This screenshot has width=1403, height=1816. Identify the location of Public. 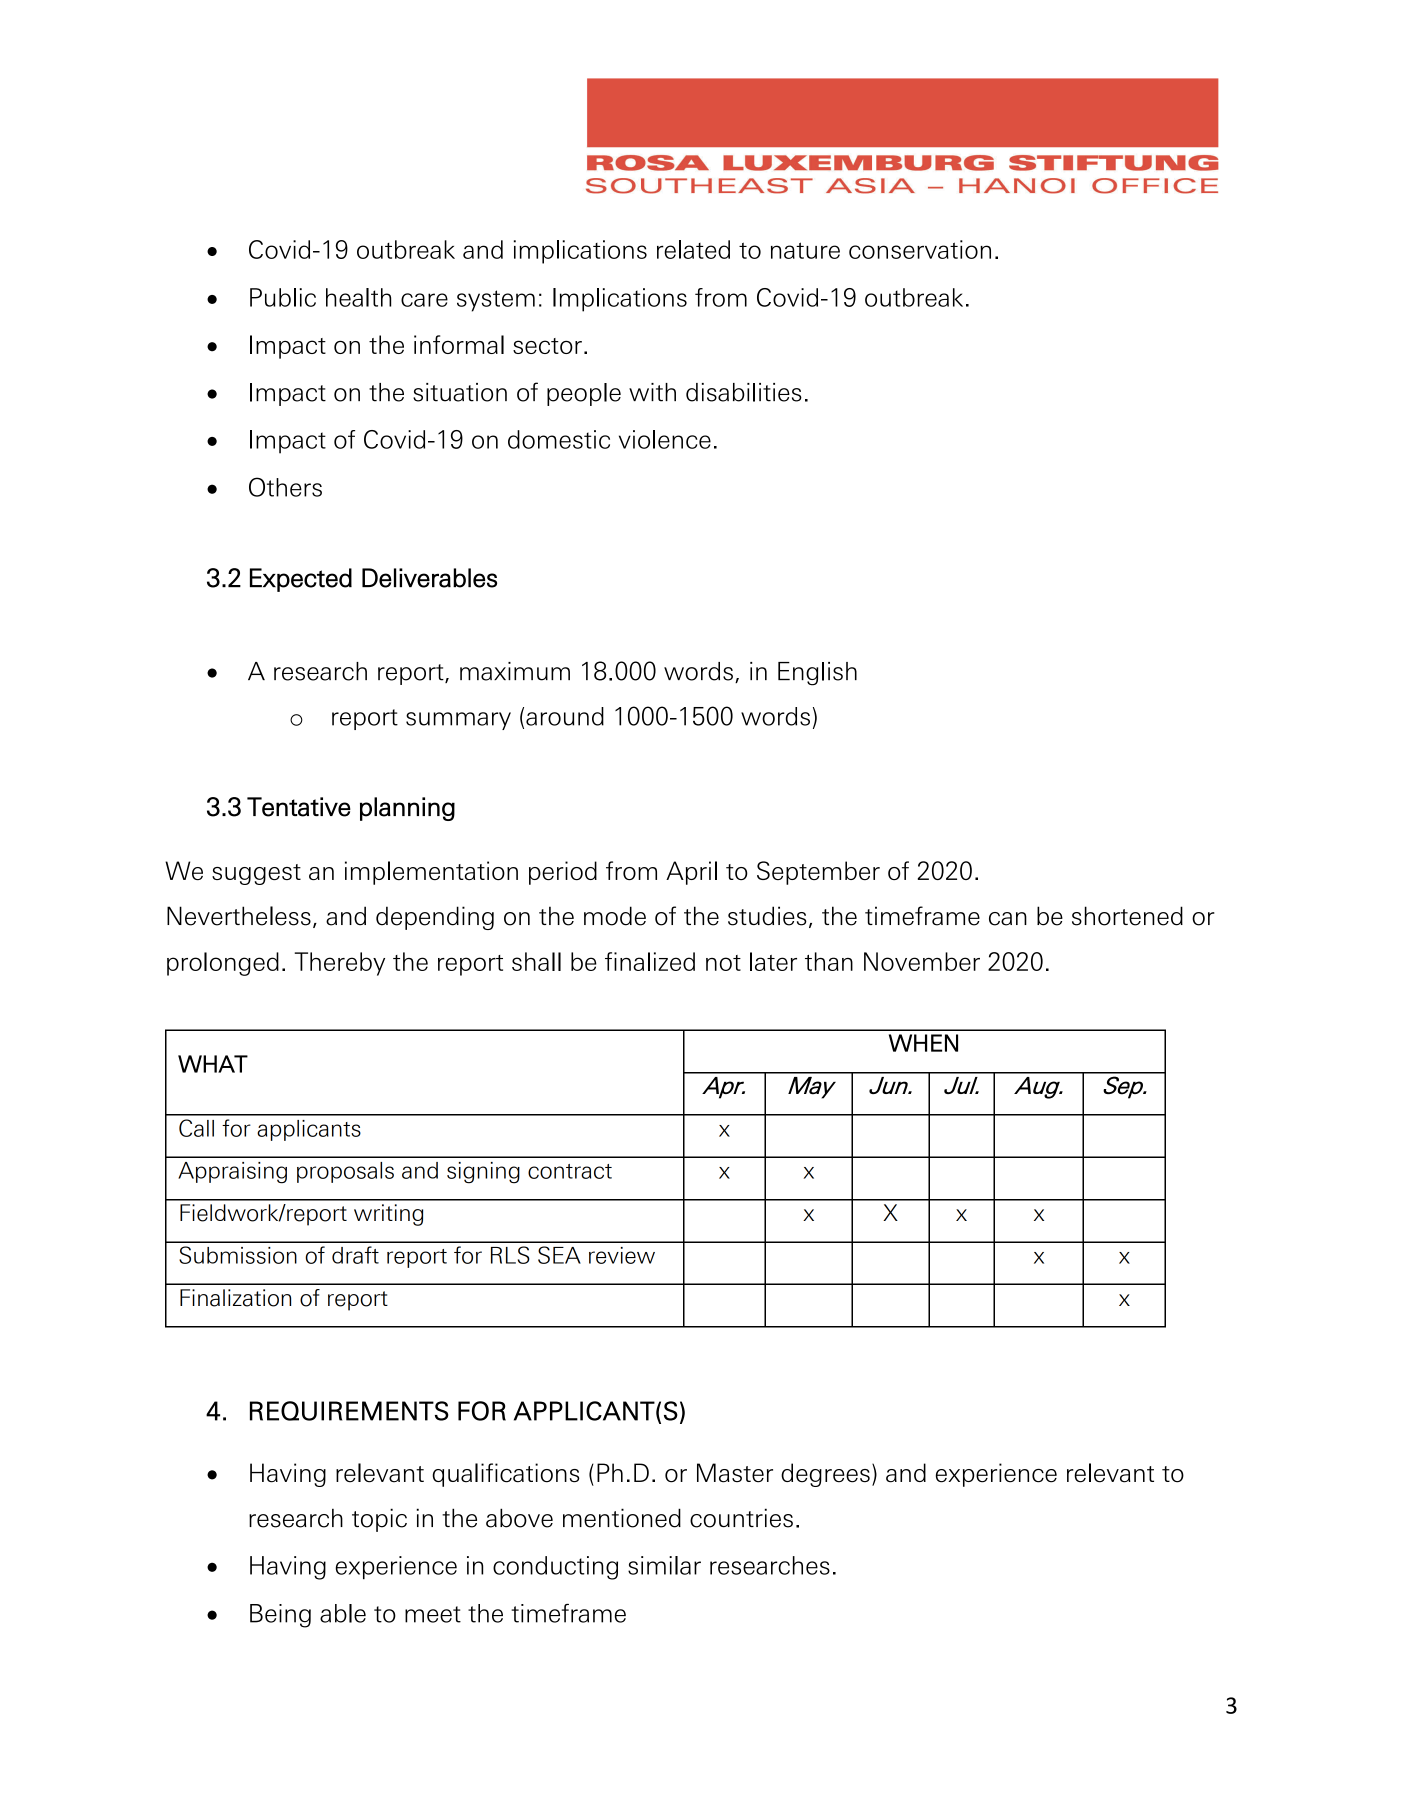
(283, 297).
